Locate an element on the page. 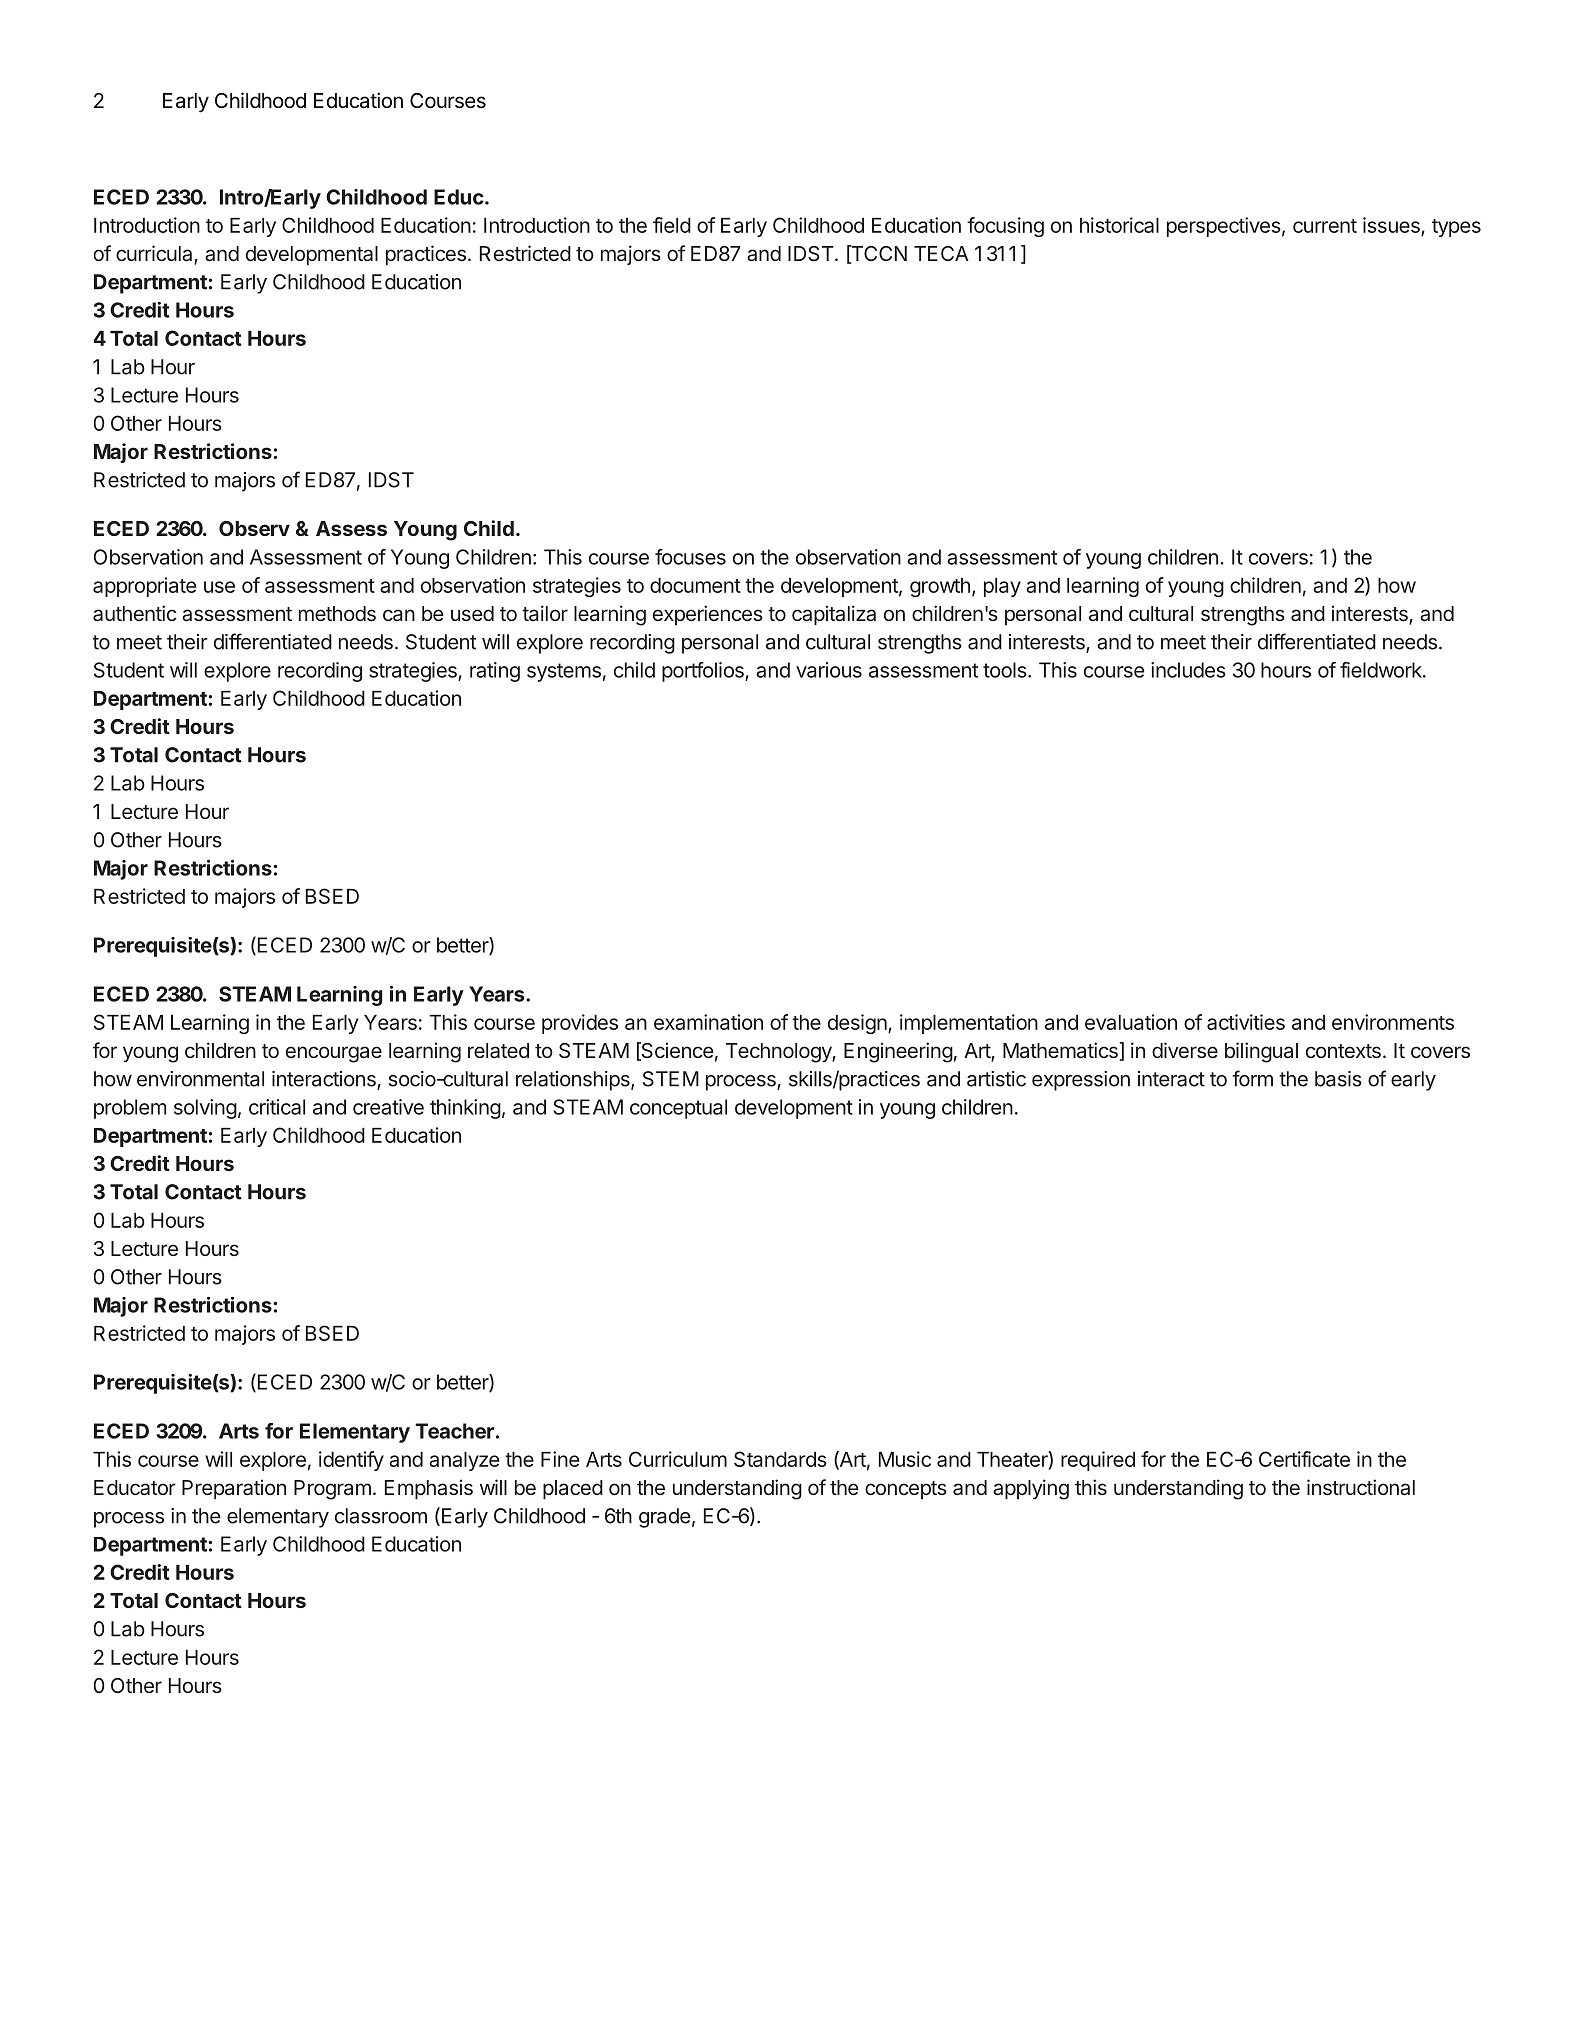 Image resolution: width=1574 pixels, height=2036 pixels. Program is located at coordinates (332, 1490).
